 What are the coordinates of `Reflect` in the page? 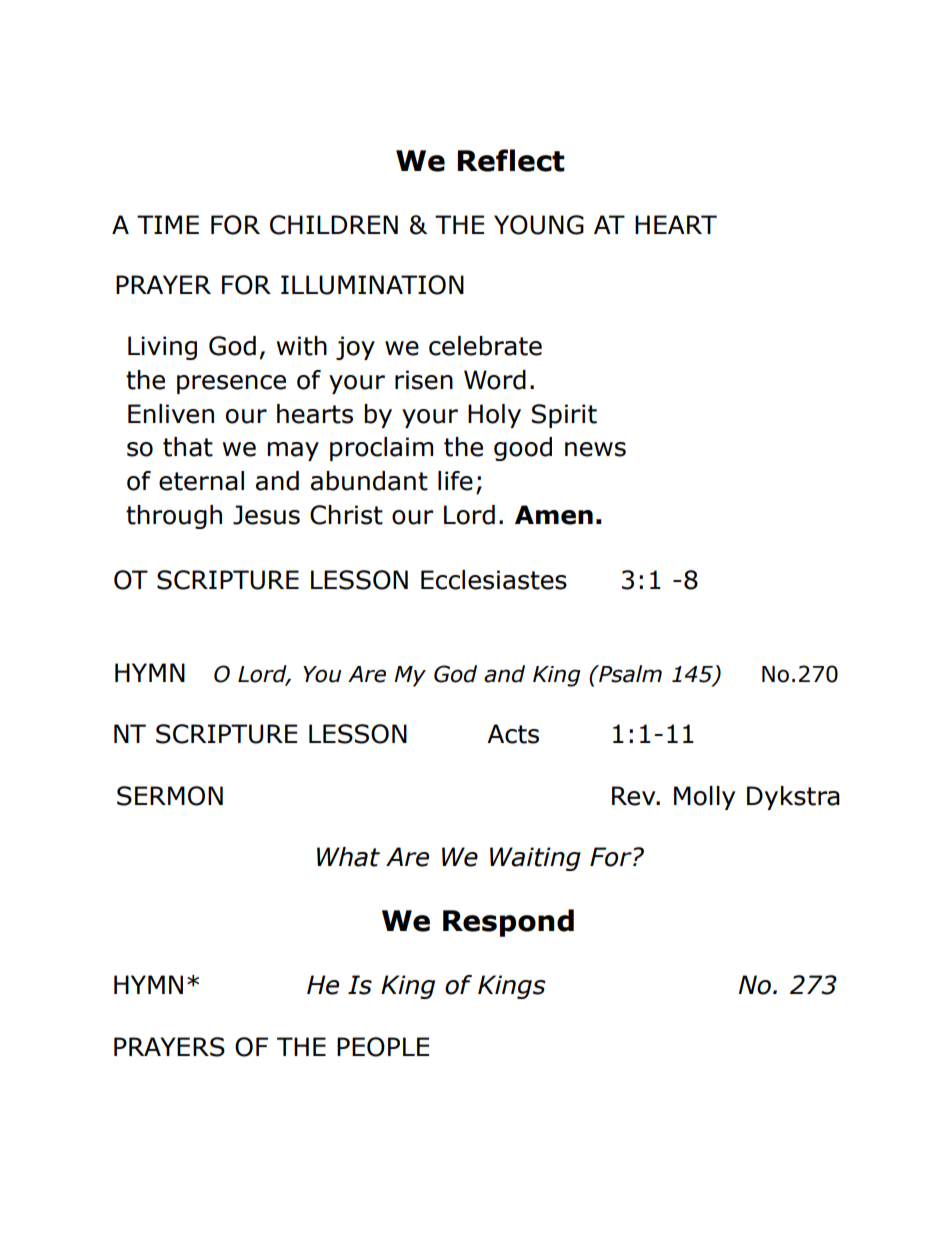 It's located at (511, 160).
